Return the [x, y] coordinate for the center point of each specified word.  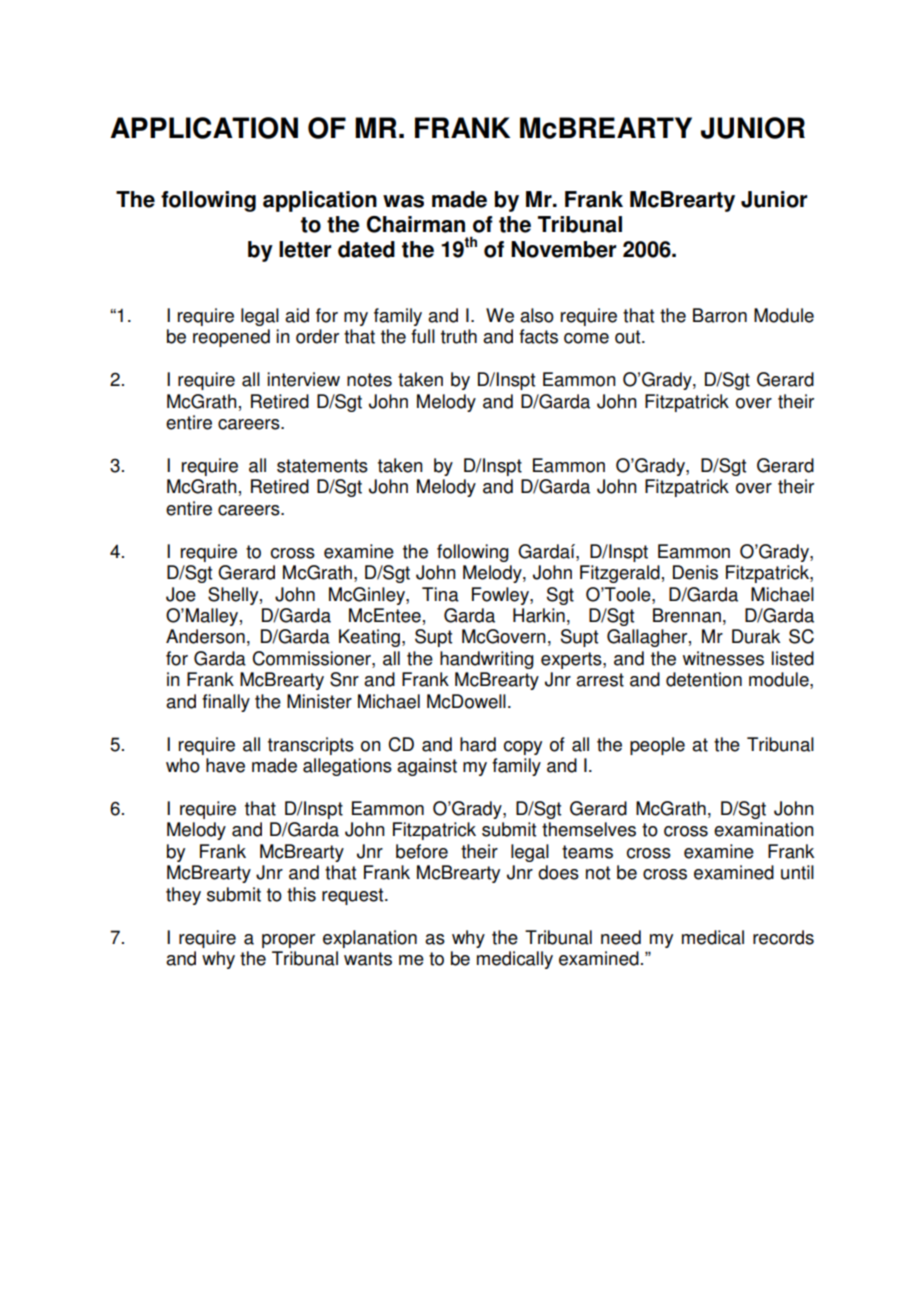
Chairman [416, 224]
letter [305, 249]
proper [288, 941]
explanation [370, 939]
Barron [720, 315]
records [783, 937]
